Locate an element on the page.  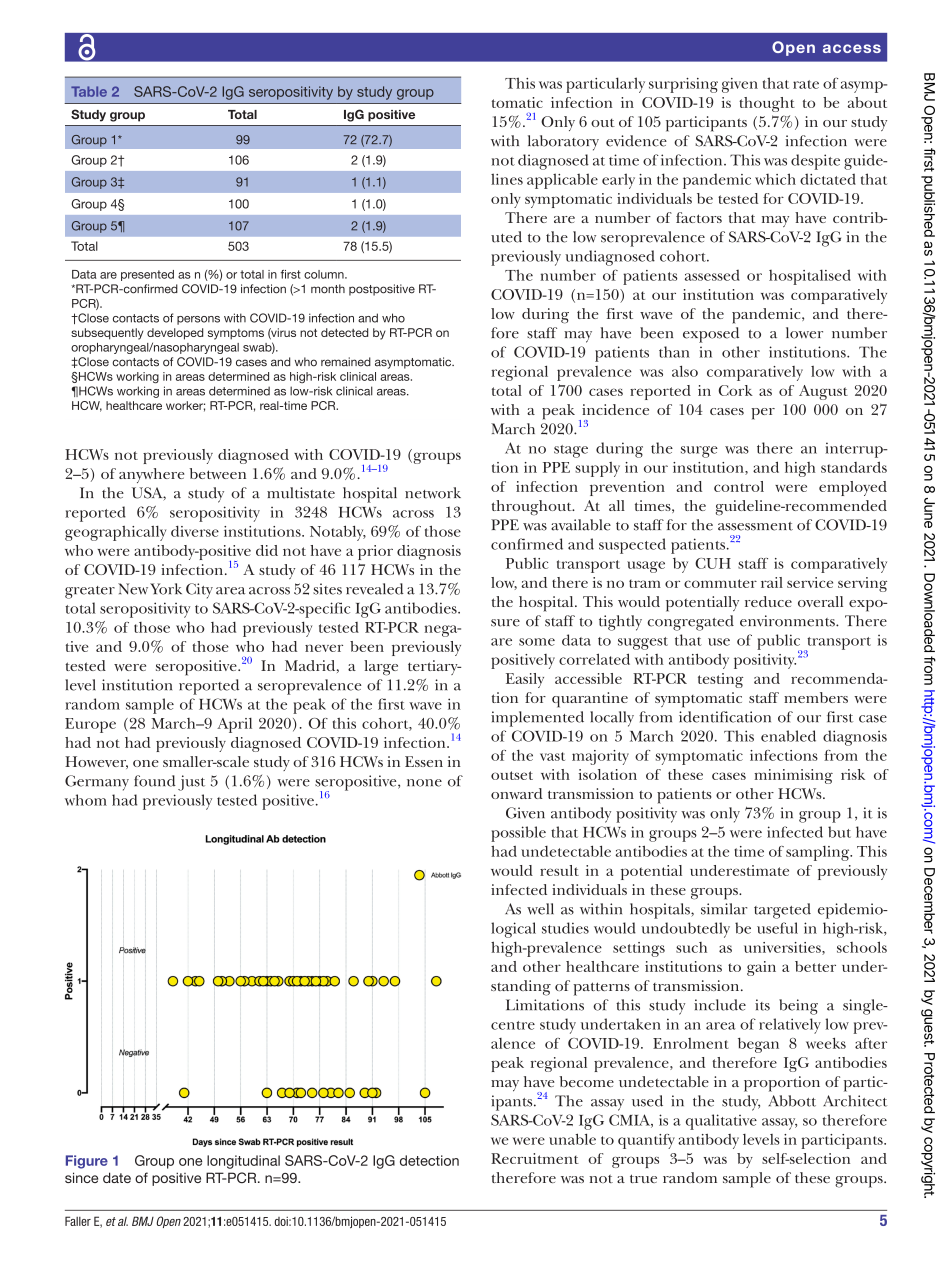
laboratory is located at coordinates (563, 143).
